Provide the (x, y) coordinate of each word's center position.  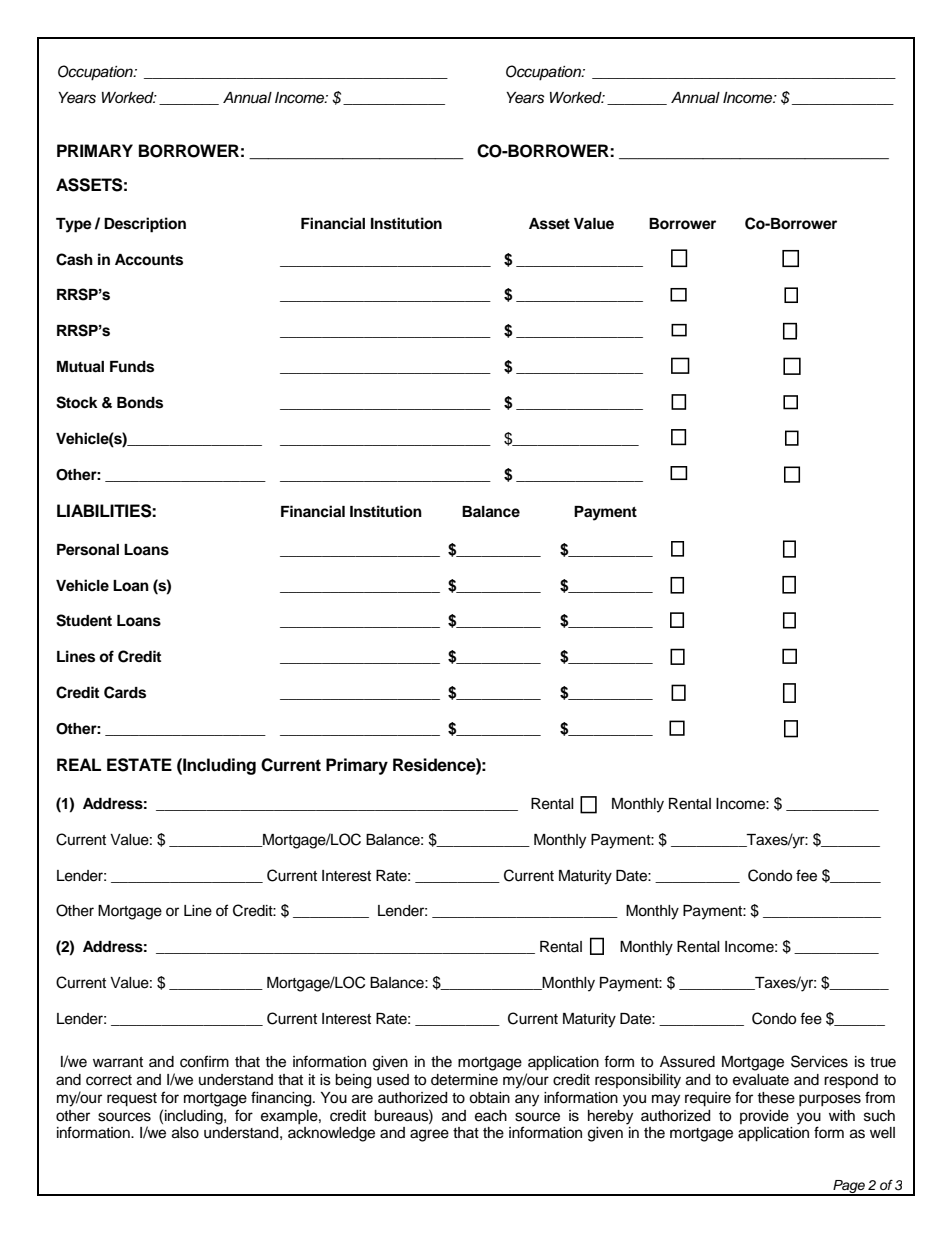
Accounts (149, 260)
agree (429, 1135)
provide (764, 1117)
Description (145, 225)
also (185, 1133)
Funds (132, 367)
